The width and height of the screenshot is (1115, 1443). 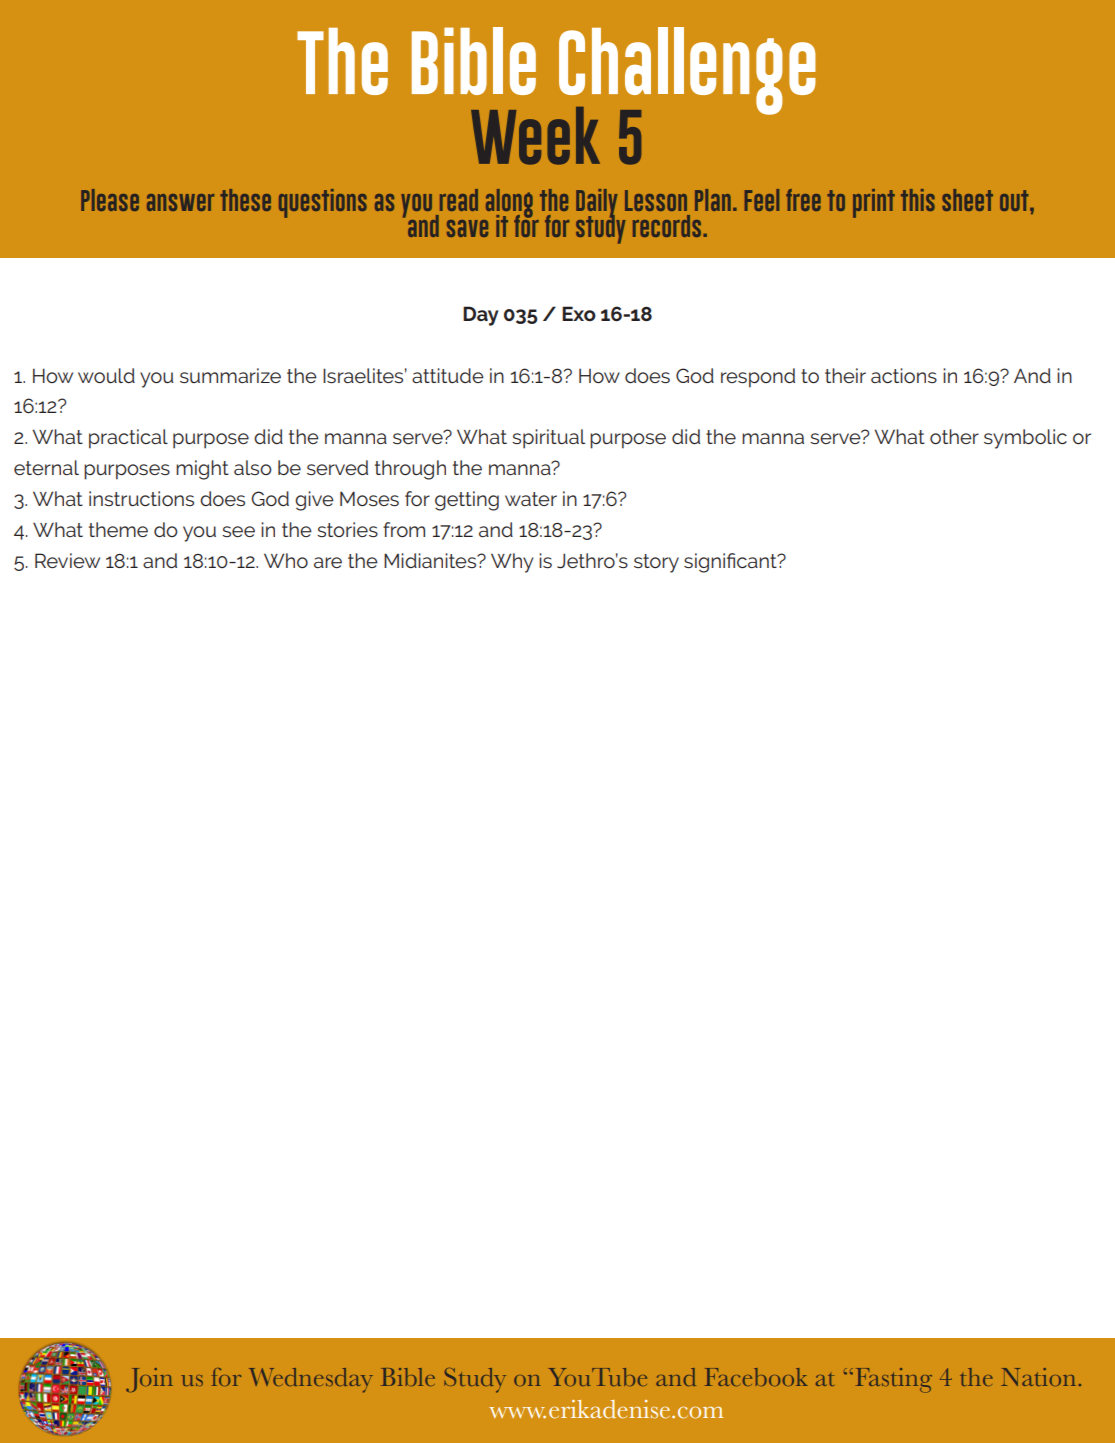 What do you see at coordinates (535, 136) in the screenshot?
I see `Week` at bounding box center [535, 136].
